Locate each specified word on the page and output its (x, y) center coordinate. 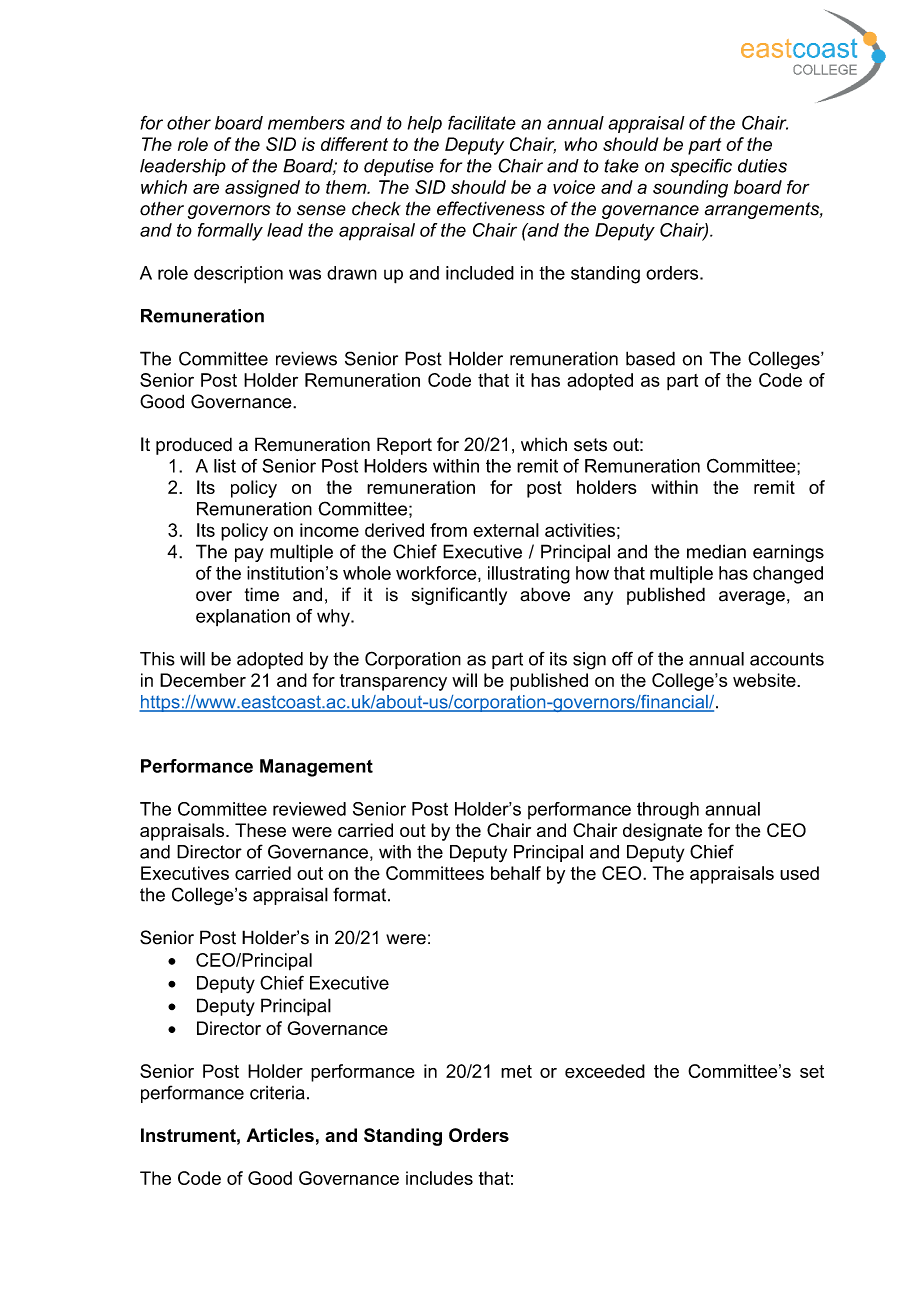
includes (439, 1178)
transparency (393, 682)
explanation (243, 618)
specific (701, 167)
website (765, 680)
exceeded (605, 1071)
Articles (280, 1135)
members (306, 123)
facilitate (482, 122)
